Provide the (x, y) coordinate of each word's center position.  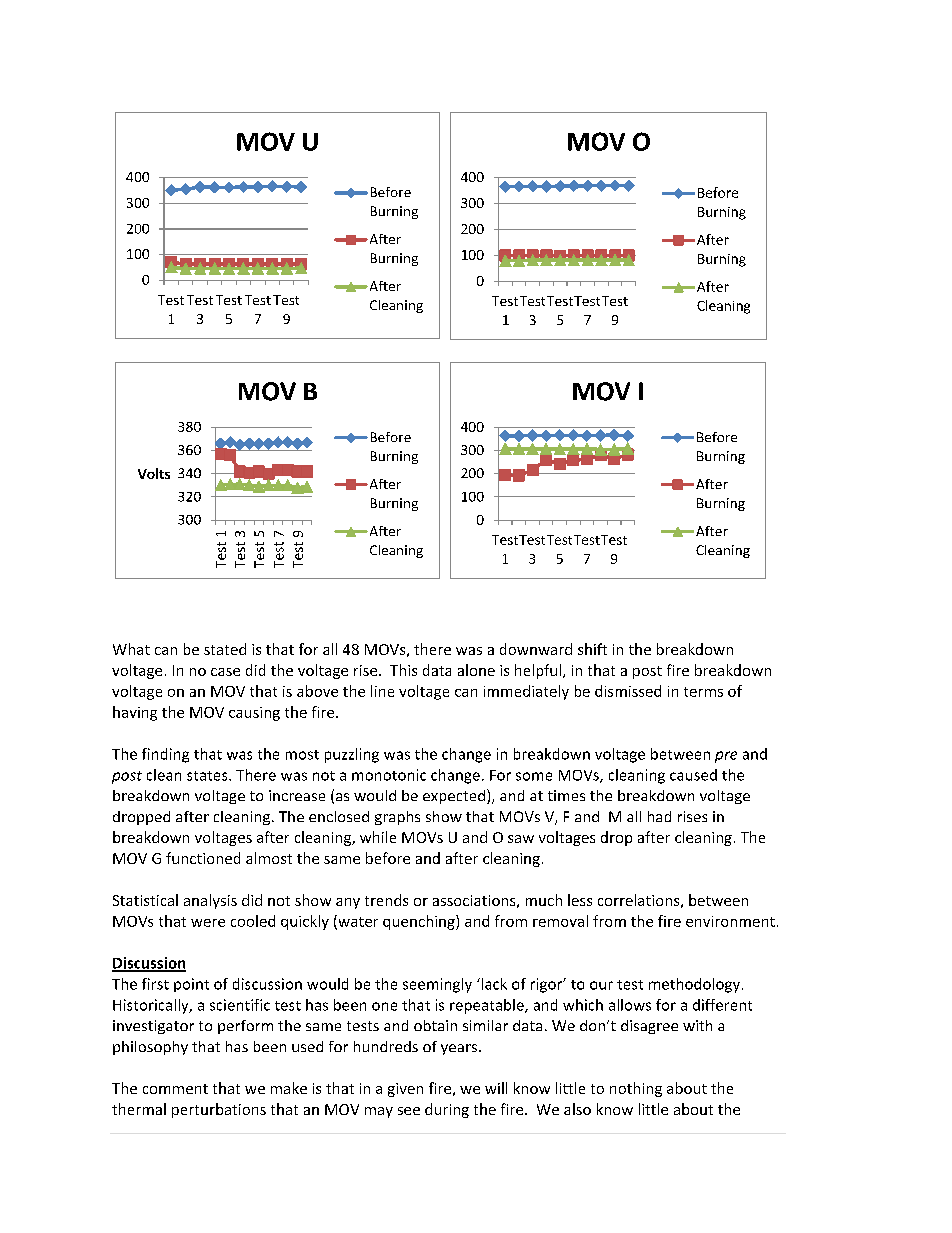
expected (454, 797)
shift (592, 649)
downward (536, 649)
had (659, 816)
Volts (154, 473)
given (405, 1090)
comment (175, 1089)
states (208, 776)
